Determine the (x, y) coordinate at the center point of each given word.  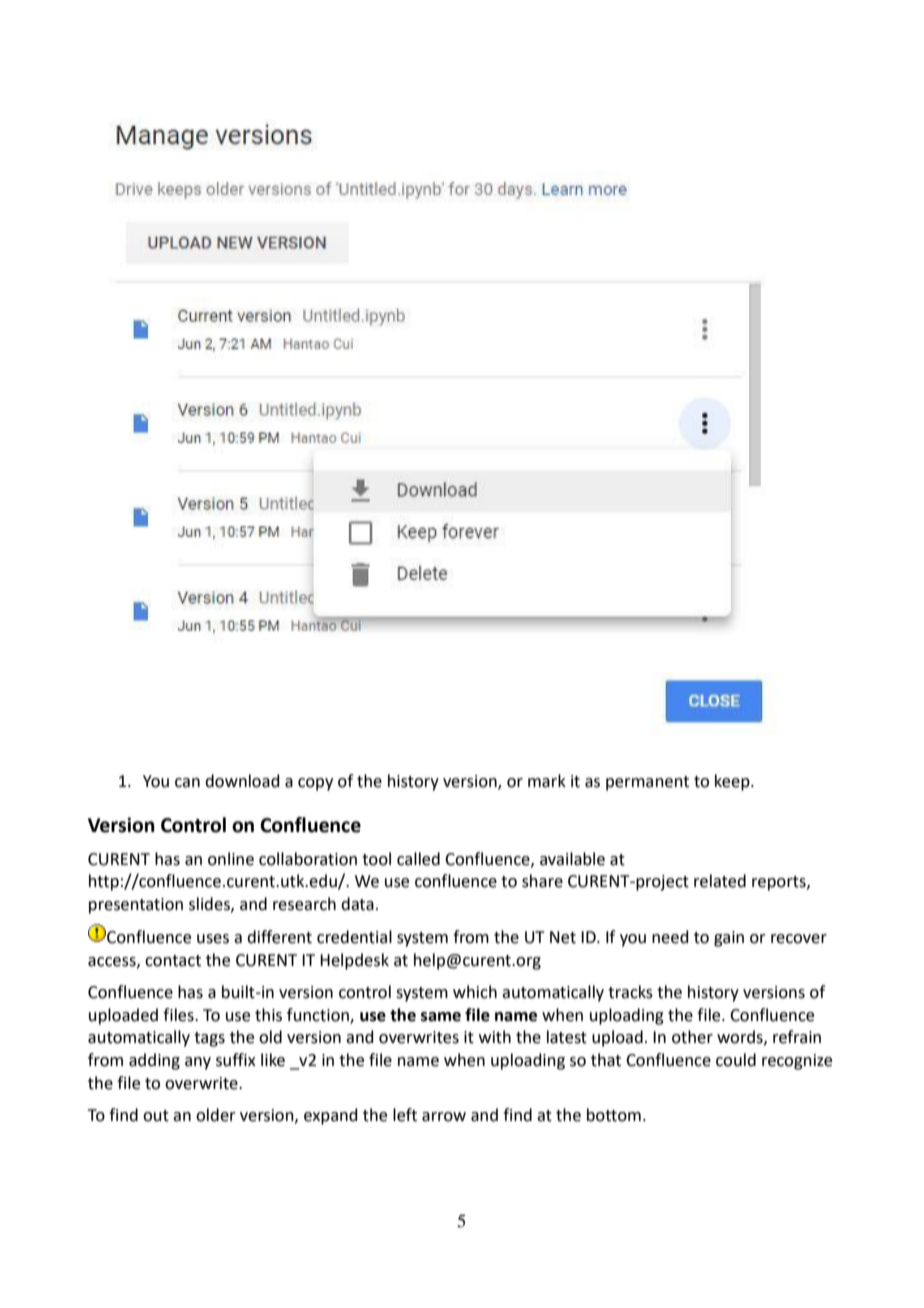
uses (213, 939)
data (357, 904)
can (187, 783)
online (231, 859)
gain (729, 939)
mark (547, 781)
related (720, 881)
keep (733, 782)
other (692, 1037)
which (475, 992)
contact (173, 961)
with (495, 1037)
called (418, 859)
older (216, 1115)
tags (209, 1039)
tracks (630, 992)
